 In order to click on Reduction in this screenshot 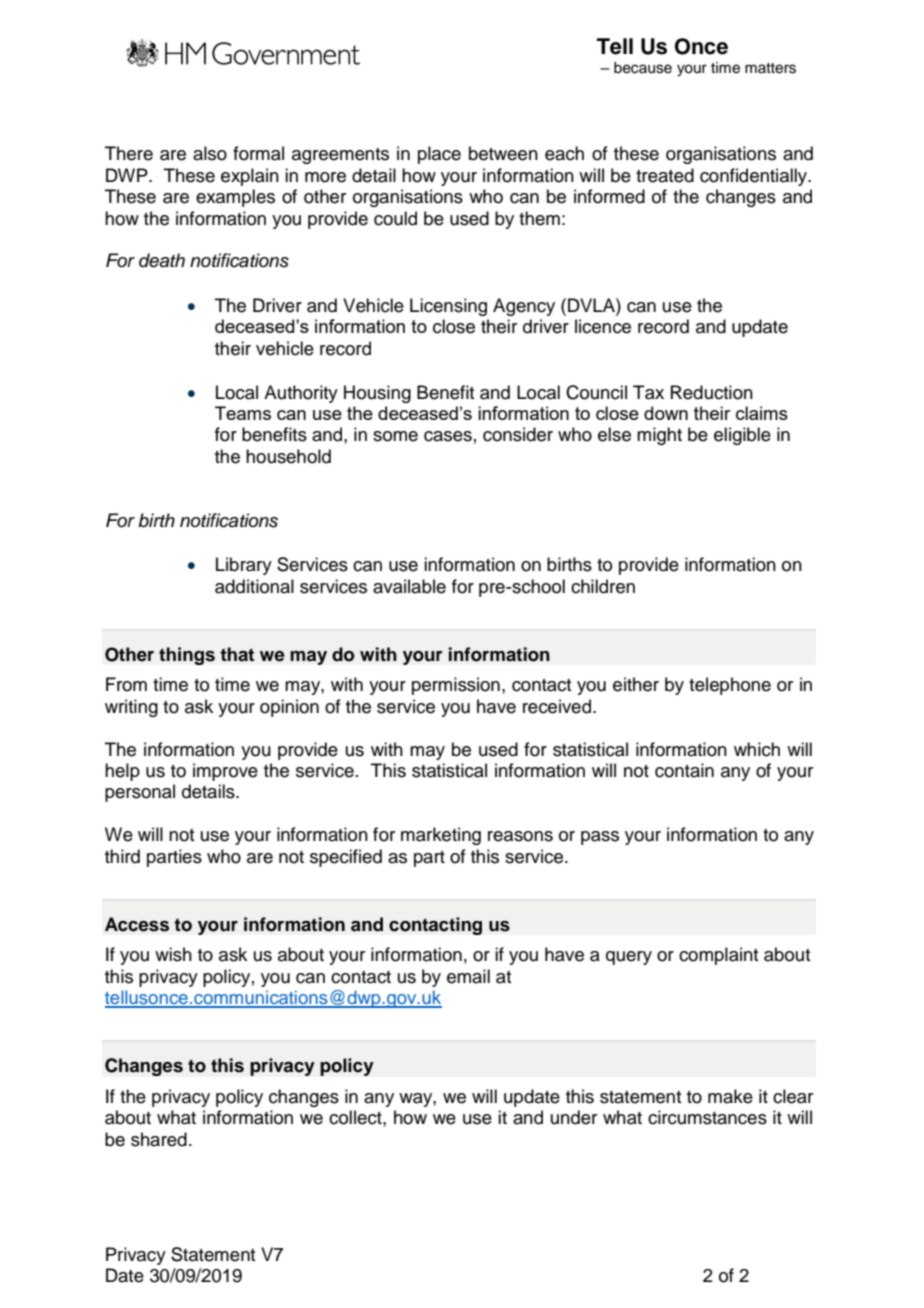, I will do `click(712, 392)`.
